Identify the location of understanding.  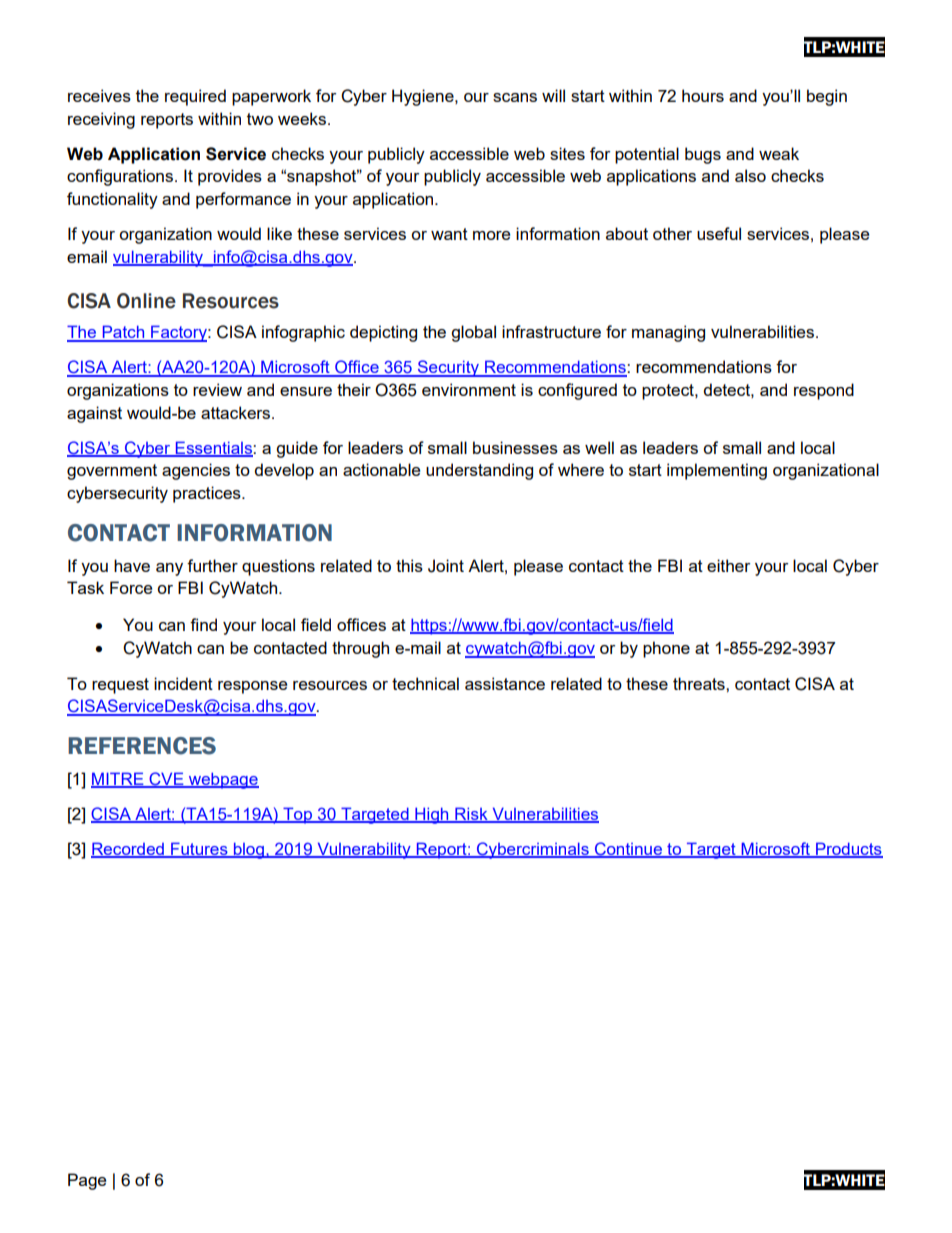
(479, 471).
